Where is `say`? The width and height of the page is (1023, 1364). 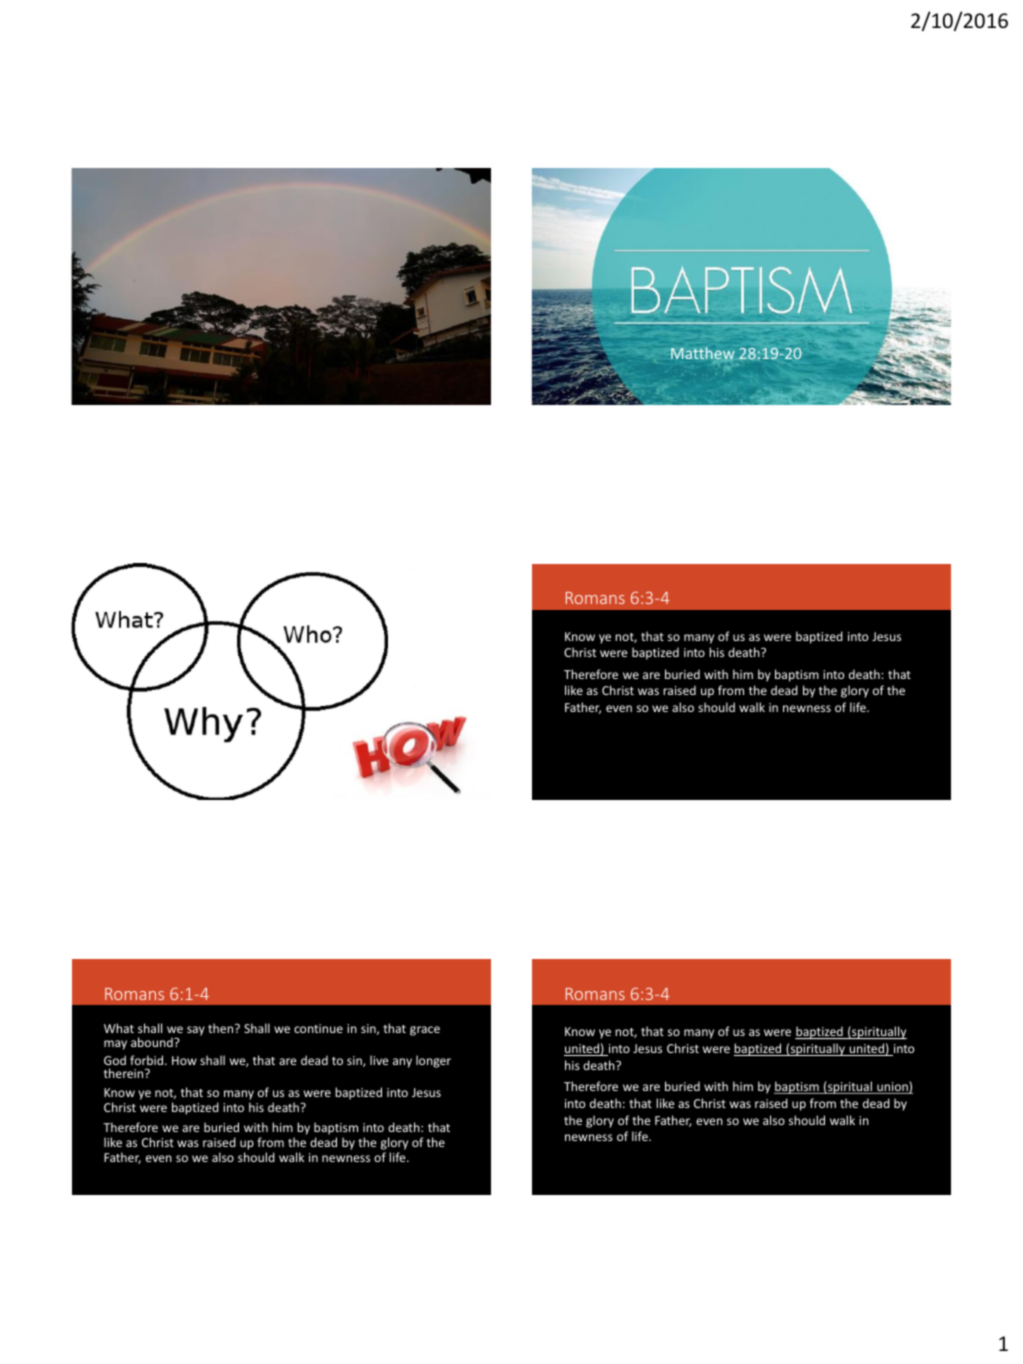 say is located at coordinates (196, 1031).
